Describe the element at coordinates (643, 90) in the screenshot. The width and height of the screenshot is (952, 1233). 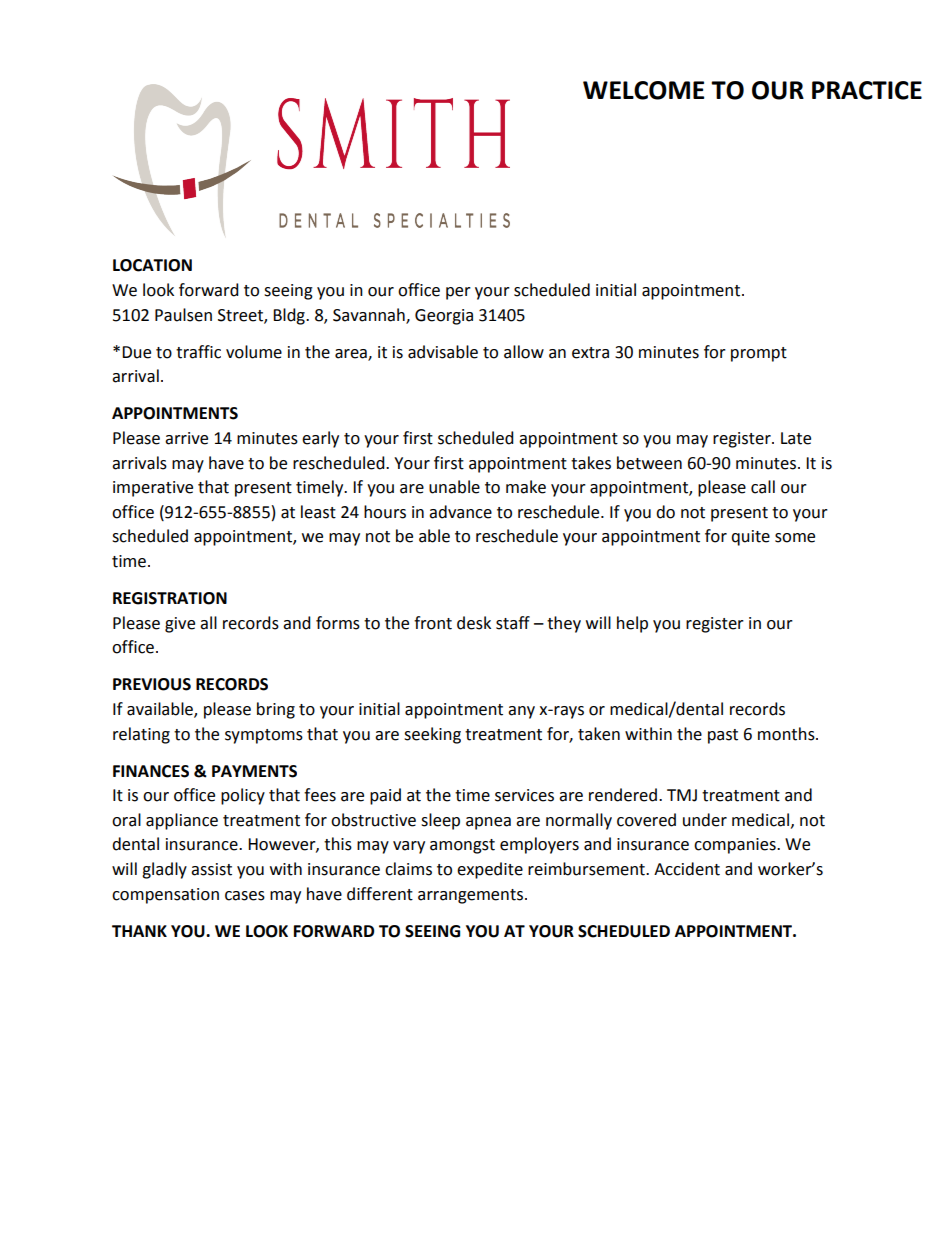
I see `WELCOME` at that location.
